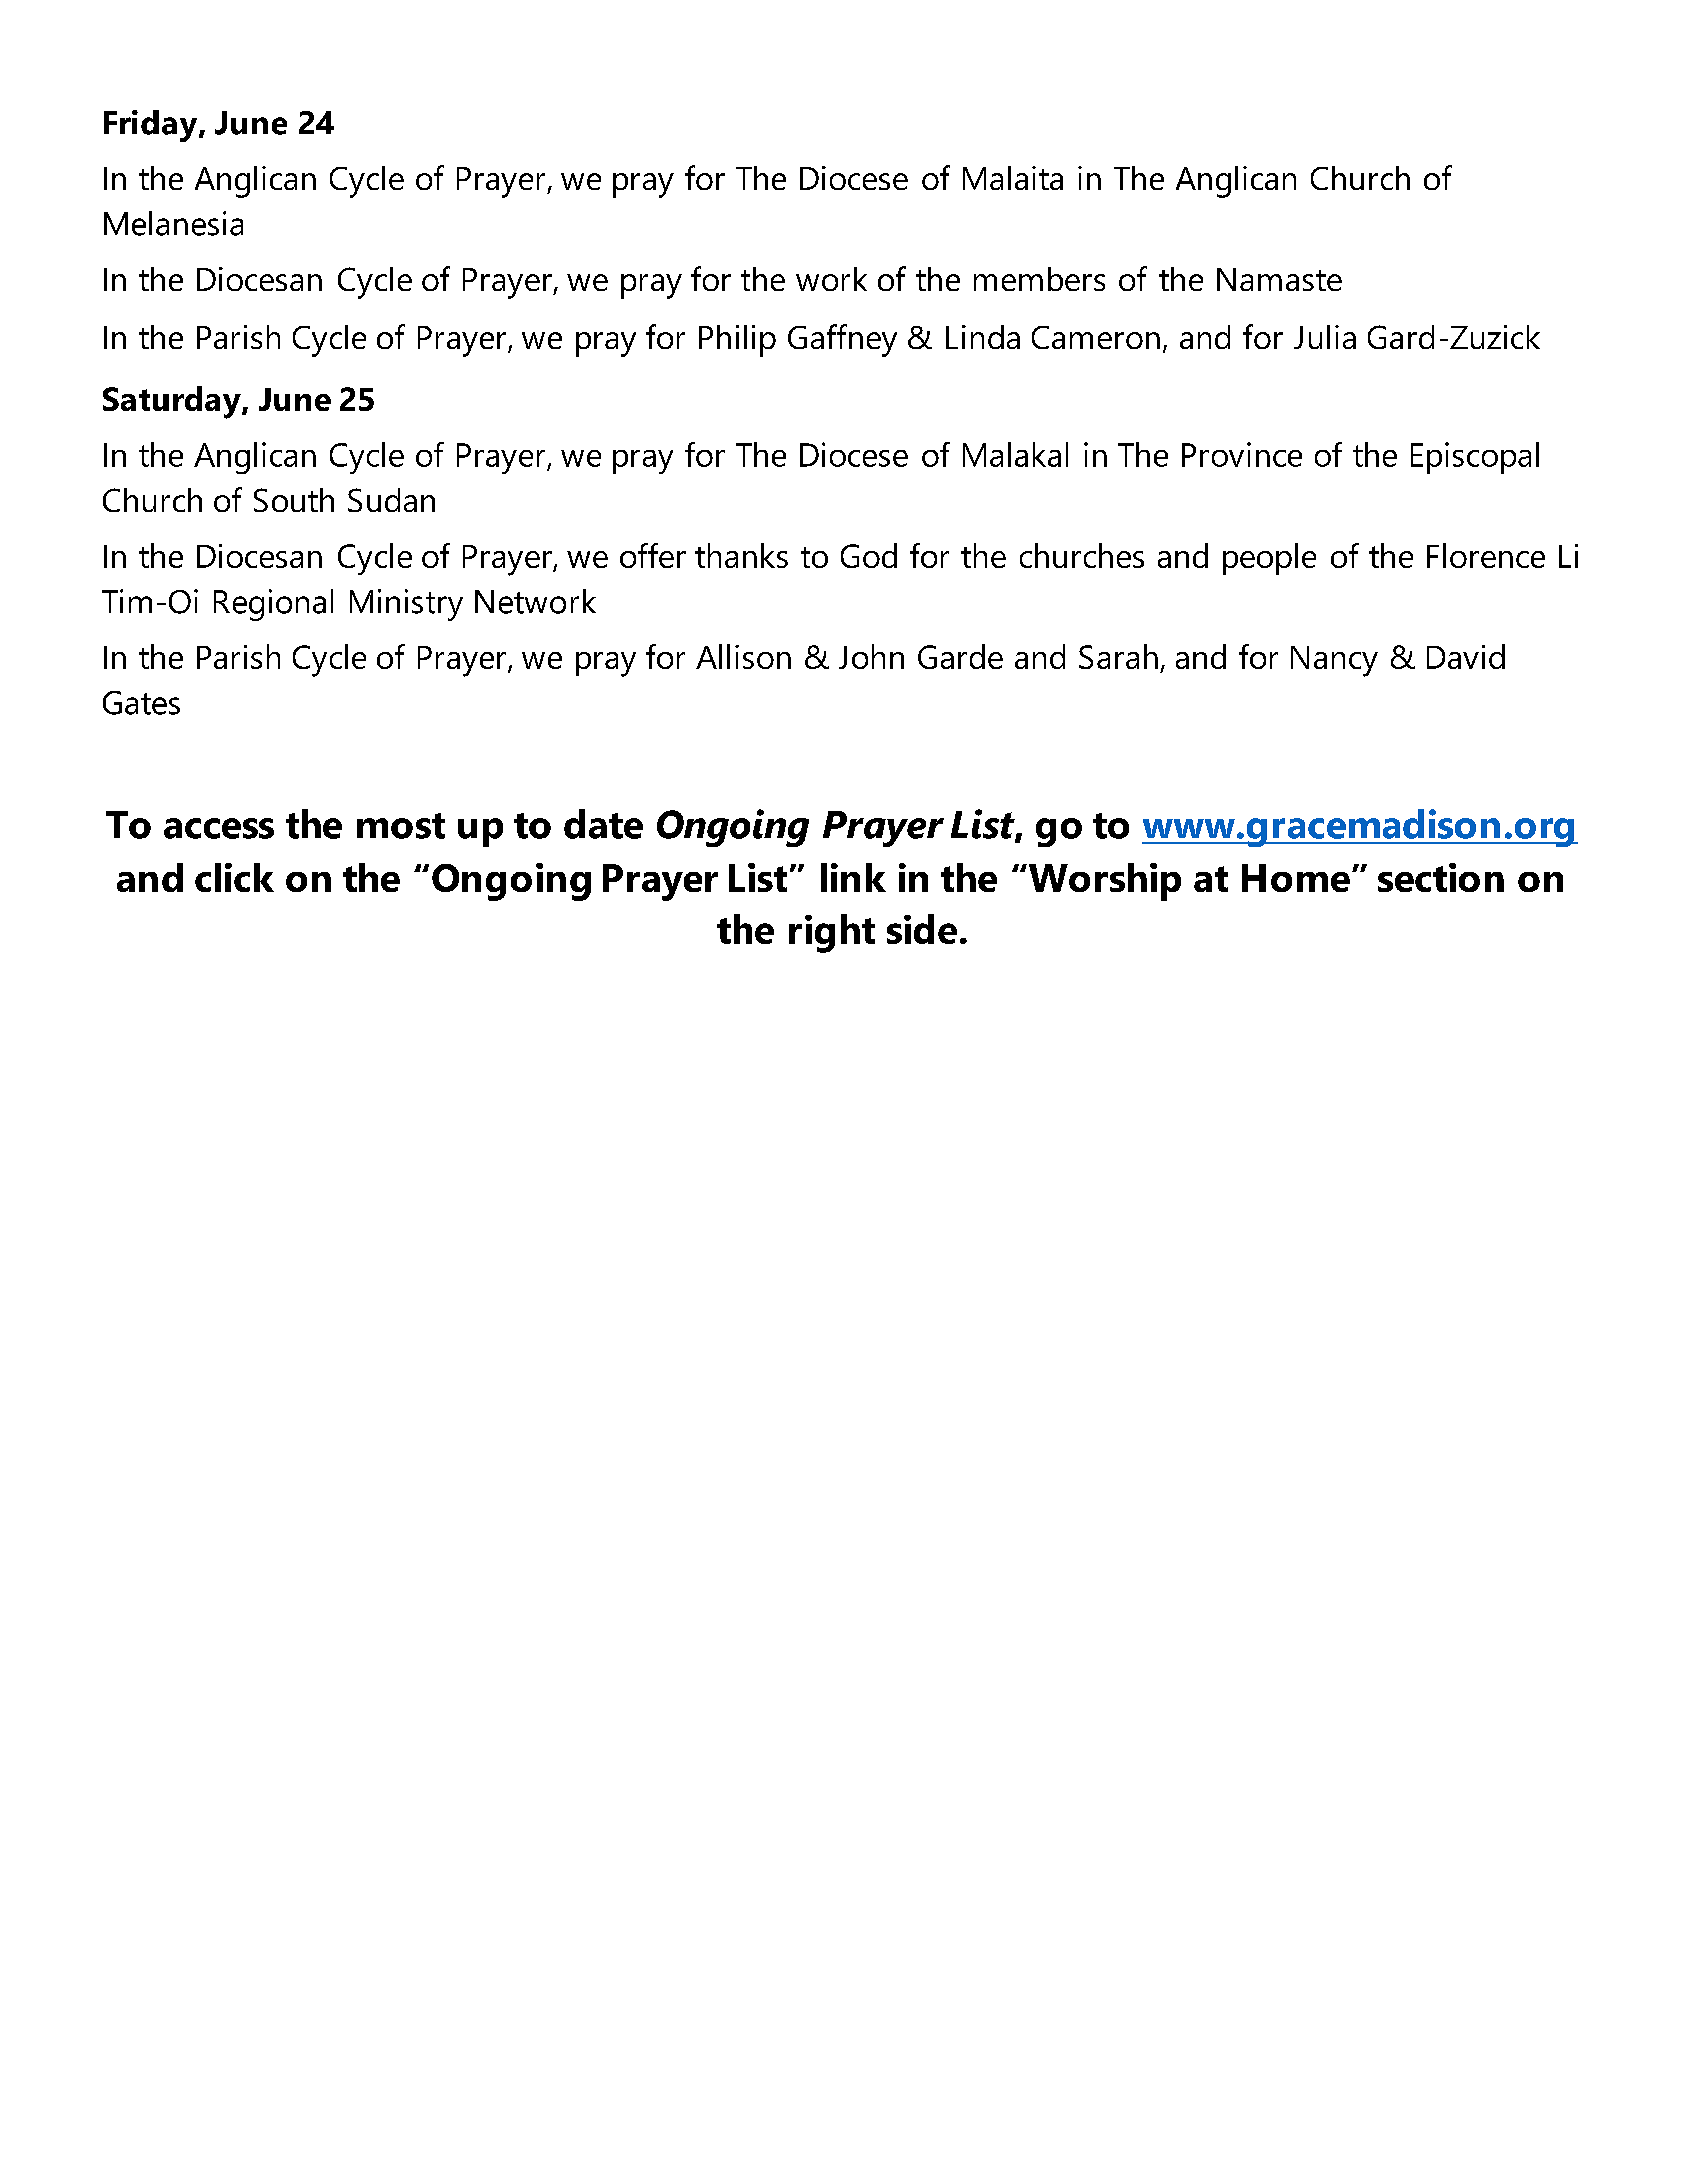  Describe the element at coordinates (832, 933) in the image. I see `right` at that location.
